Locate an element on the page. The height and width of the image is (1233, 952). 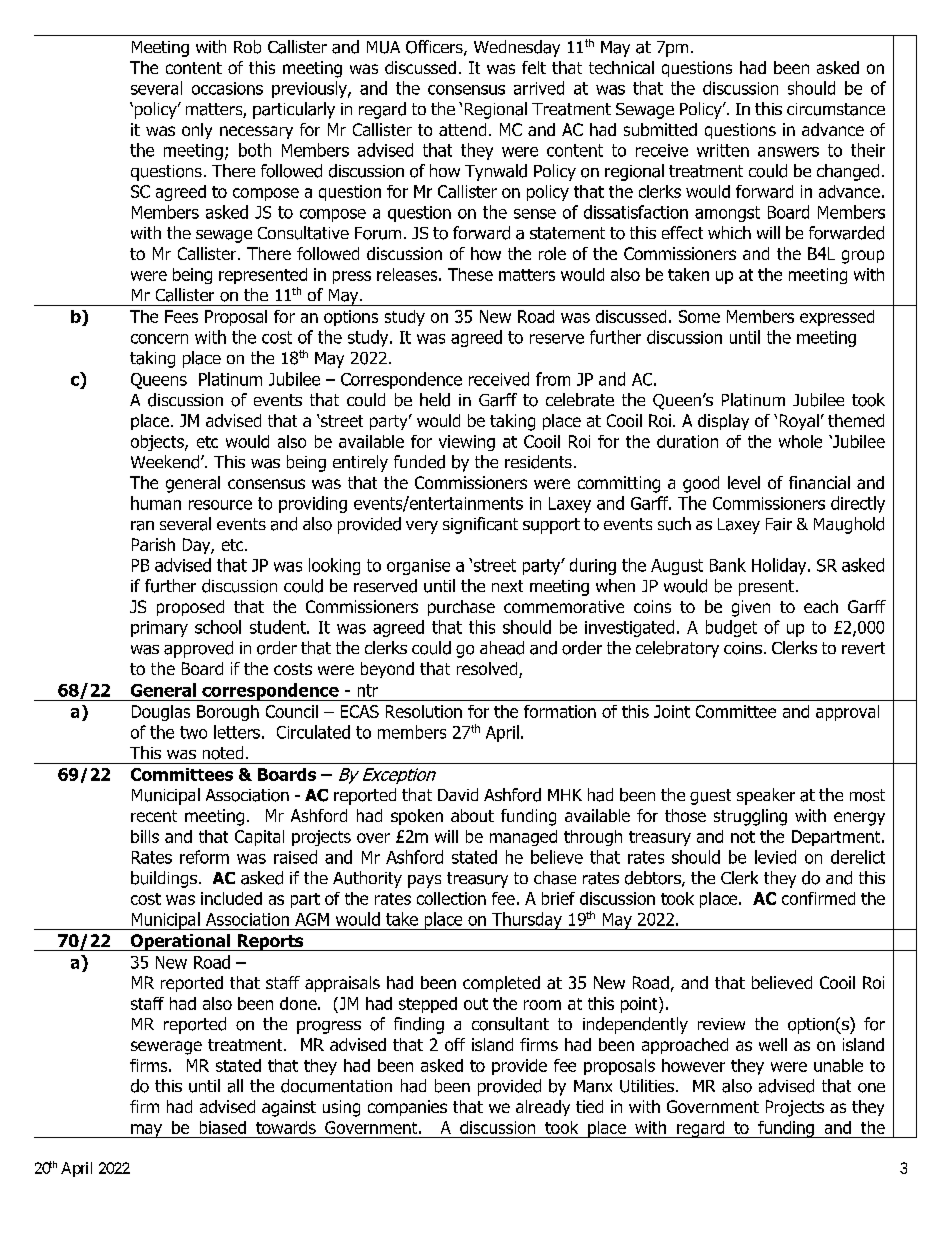
Royal is located at coordinates (799, 422).
